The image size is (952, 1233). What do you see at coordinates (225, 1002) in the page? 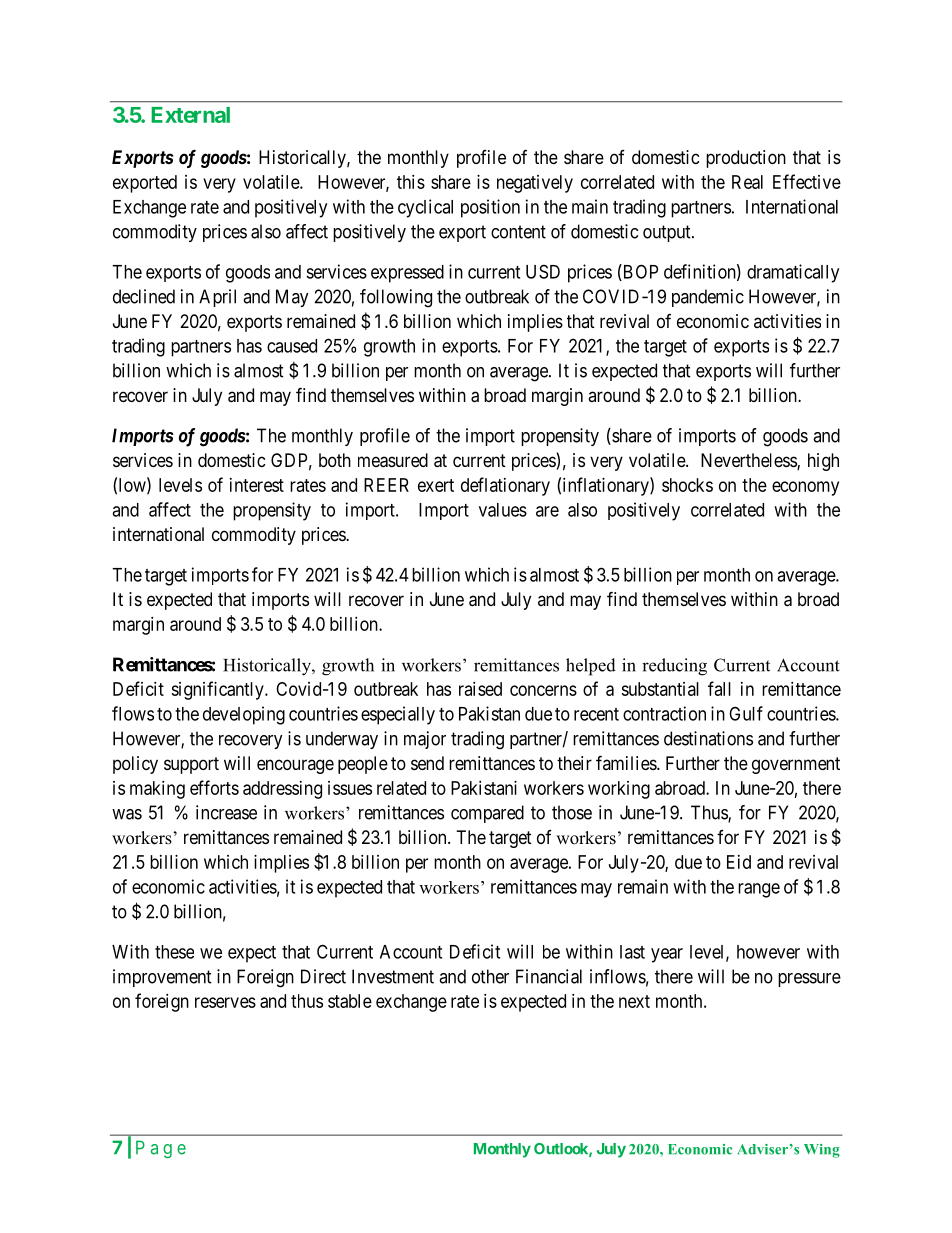
I see `reserves` at bounding box center [225, 1002].
